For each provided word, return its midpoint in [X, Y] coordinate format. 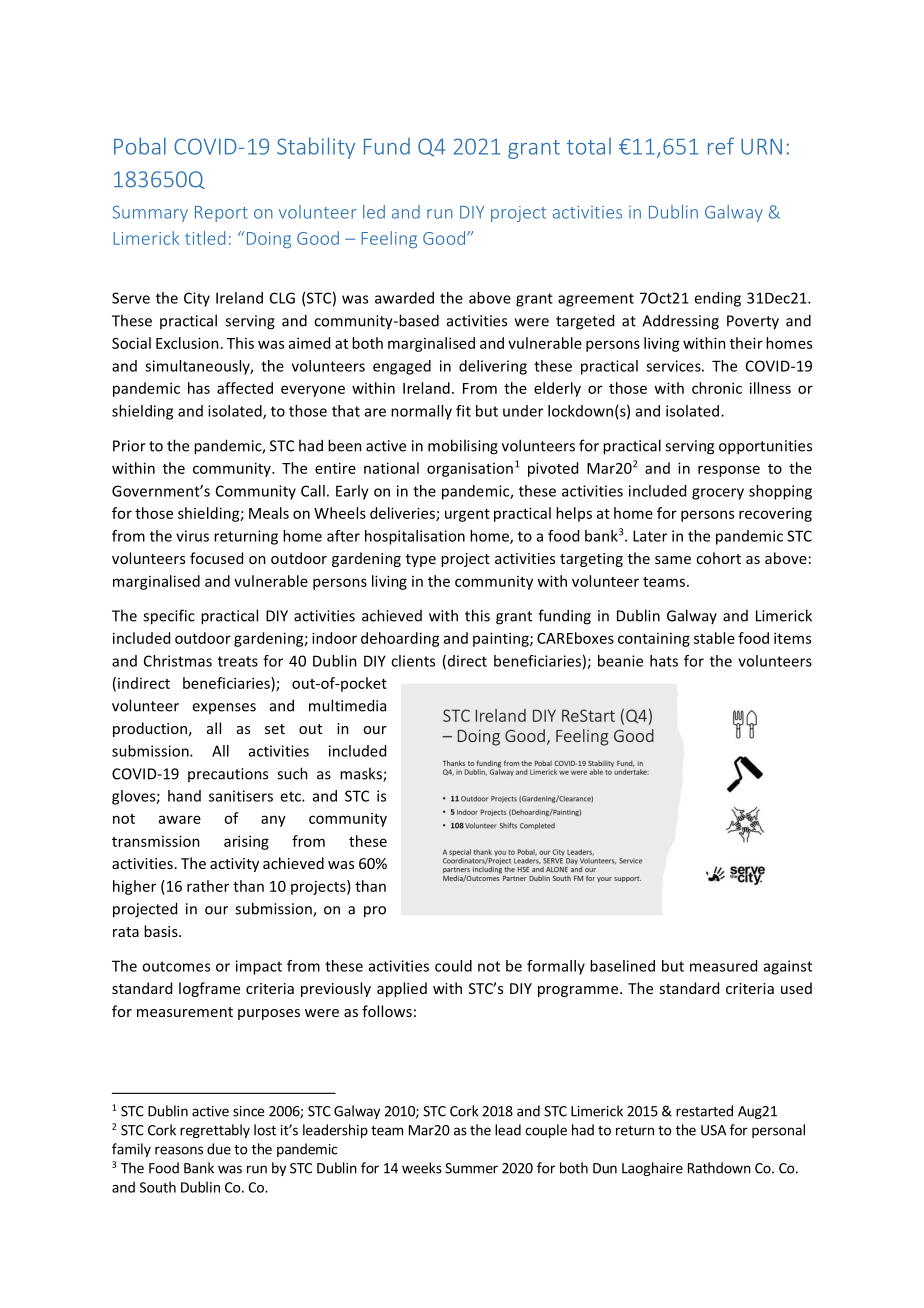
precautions [228, 775]
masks [362, 774]
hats [664, 661]
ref [721, 146]
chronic [717, 388]
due [219, 1149]
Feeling [389, 239]
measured [723, 966]
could [453, 966]
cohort [718, 558]
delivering [493, 367]
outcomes [176, 966]
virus [192, 536]
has [199, 388]
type [421, 560]
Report [221, 214]
